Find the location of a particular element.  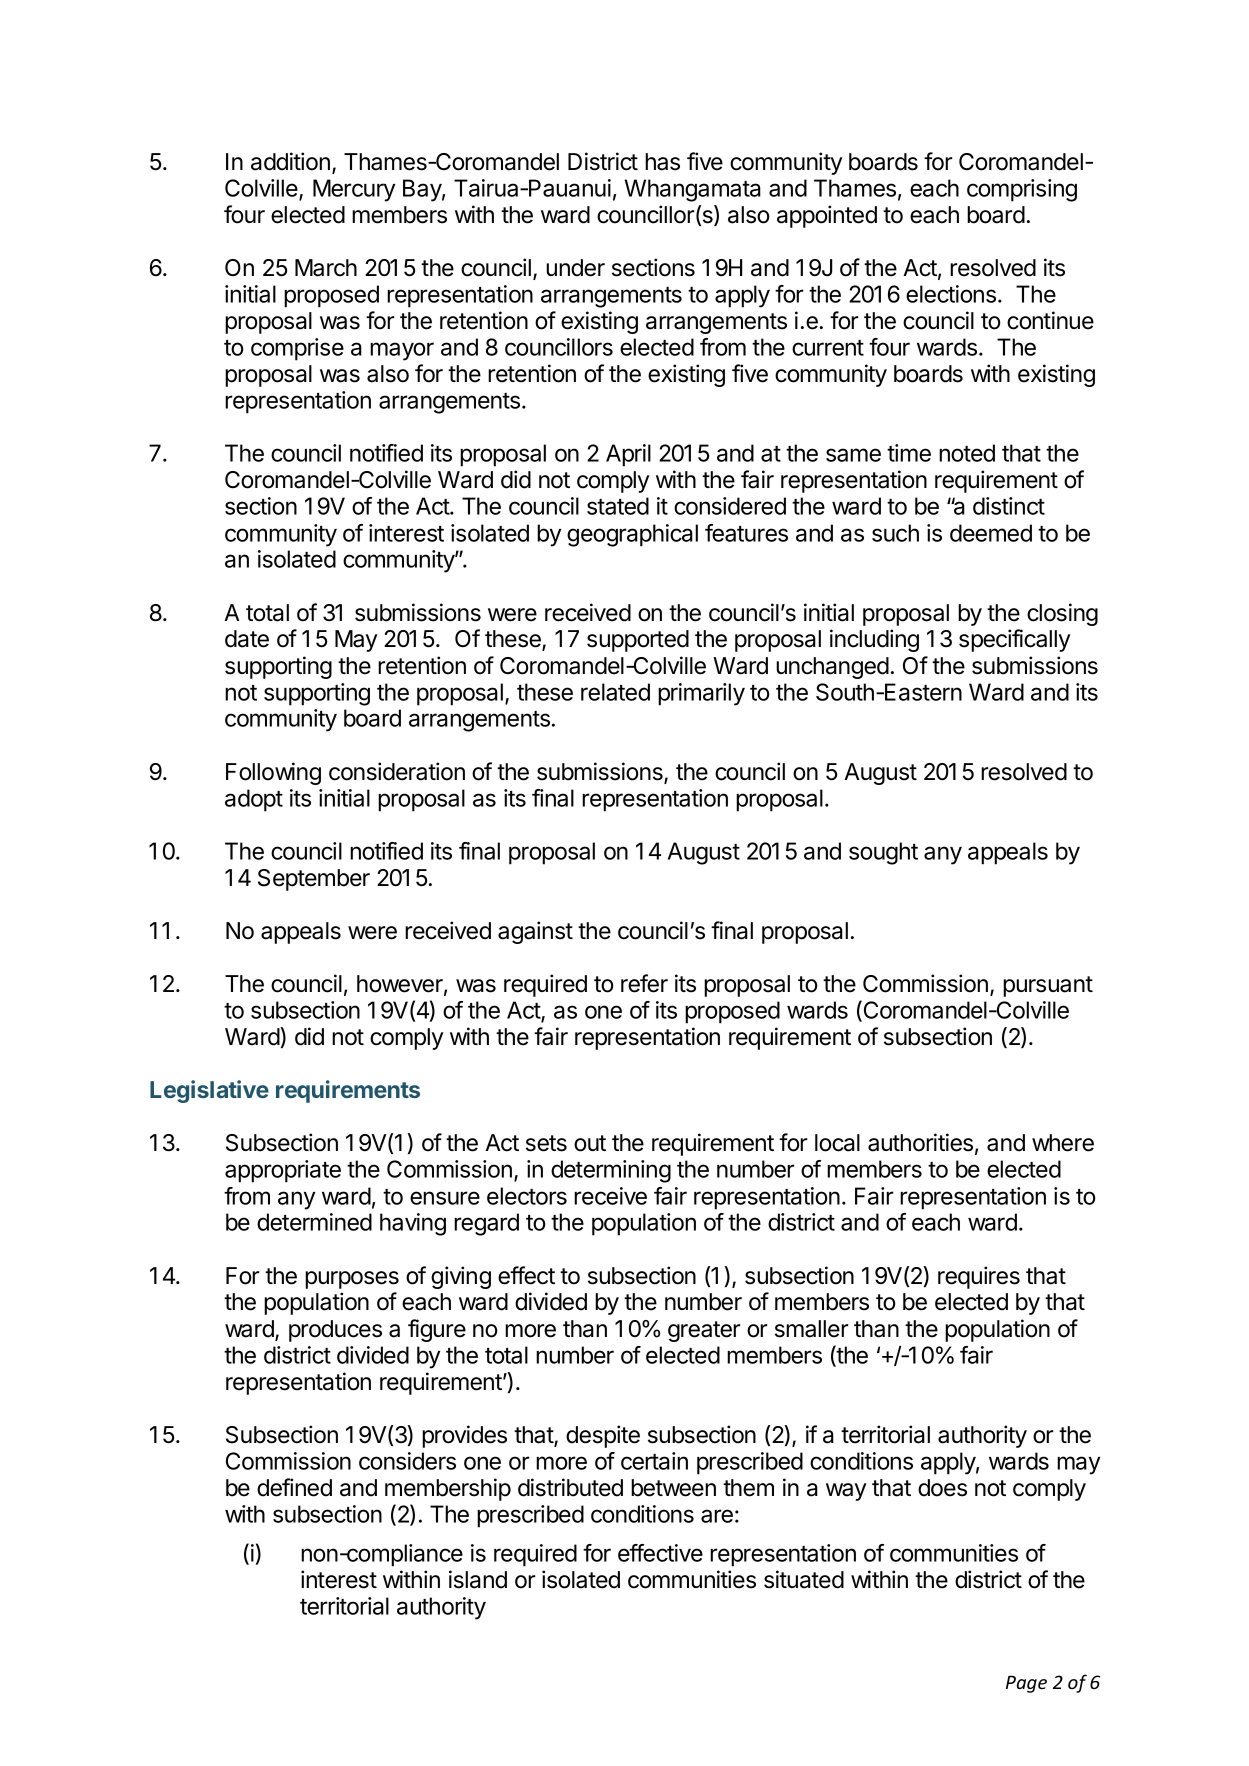

comprising is located at coordinates (1022, 190).
